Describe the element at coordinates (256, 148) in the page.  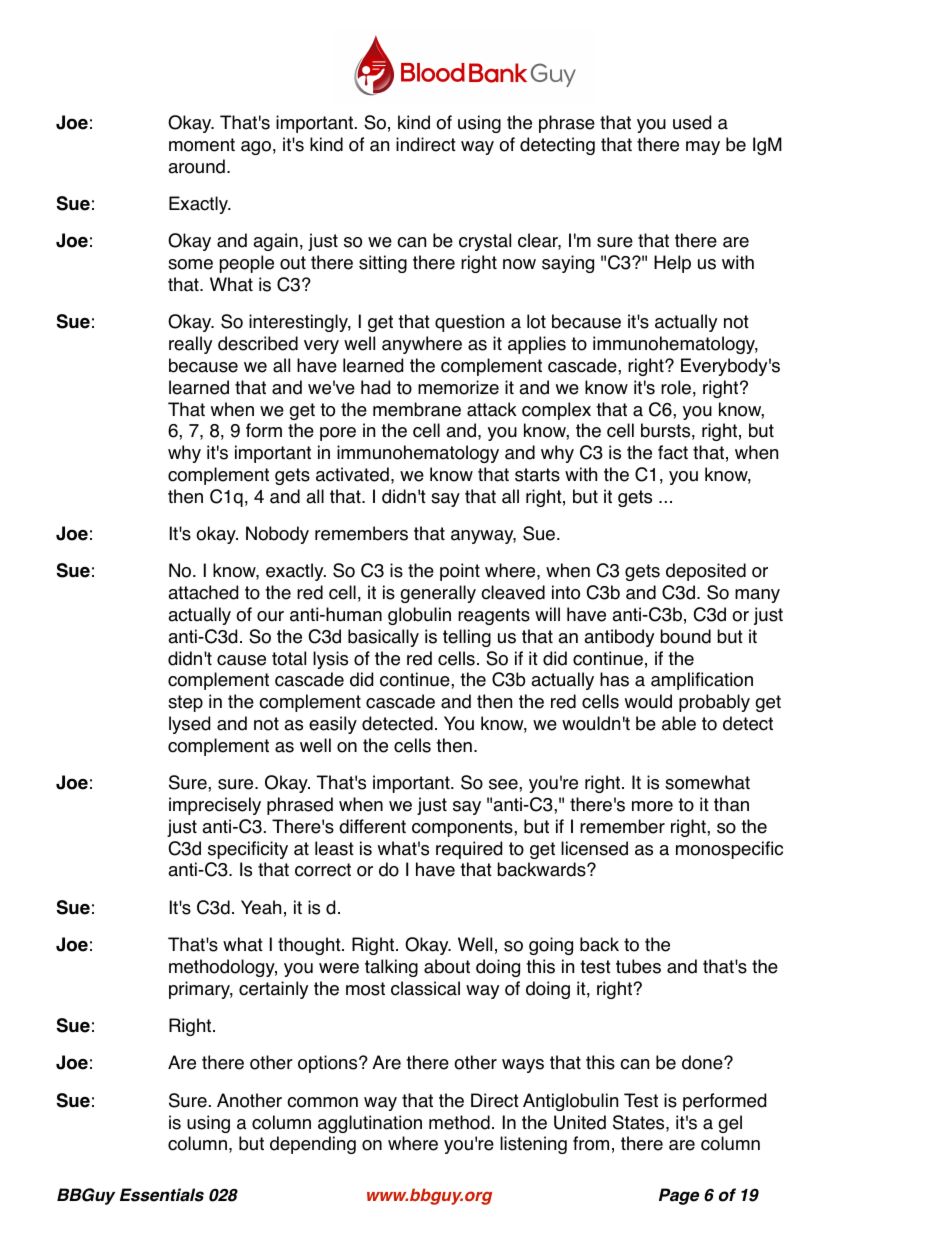
I see `ago` at that location.
